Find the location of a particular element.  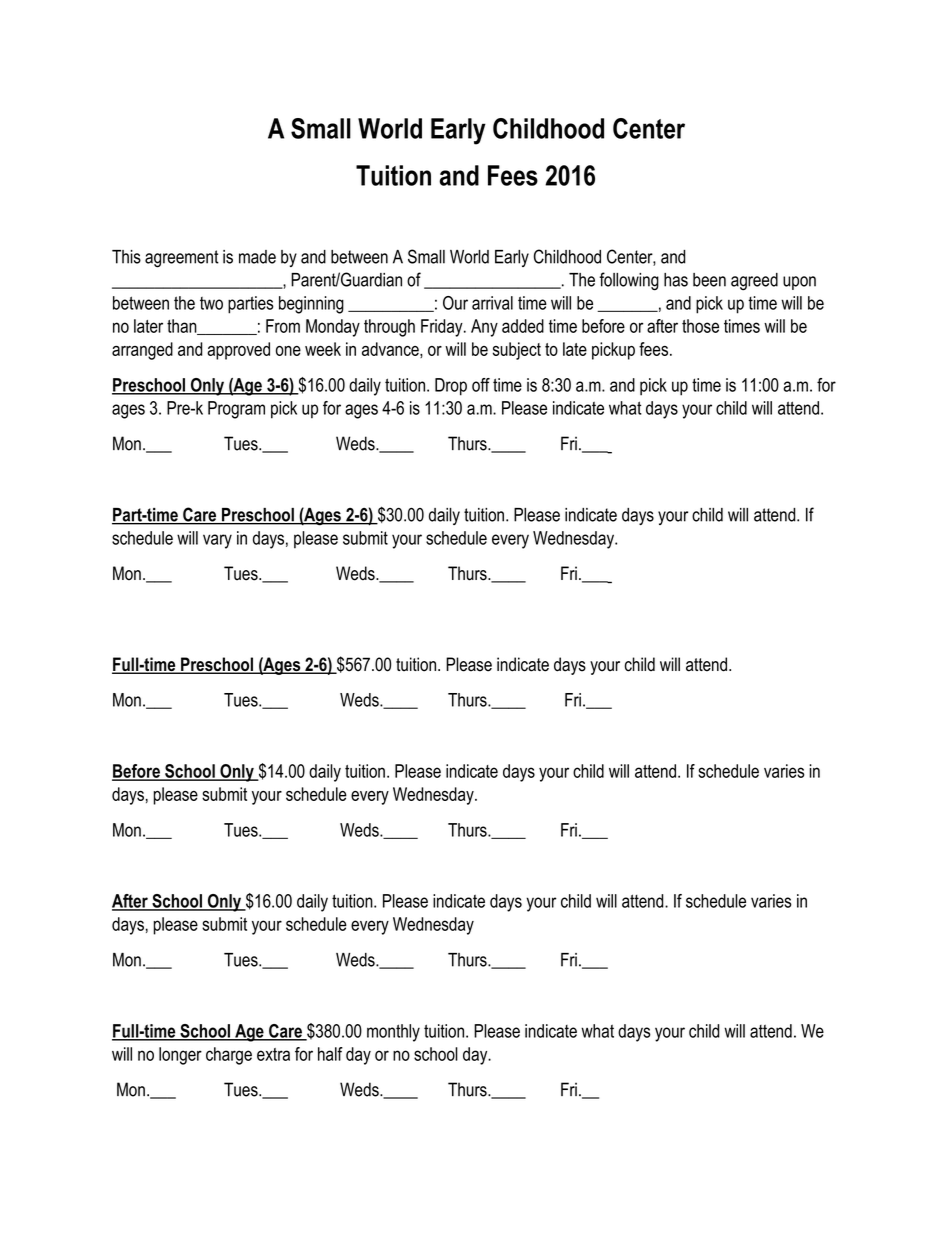

two is located at coordinates (211, 303).
